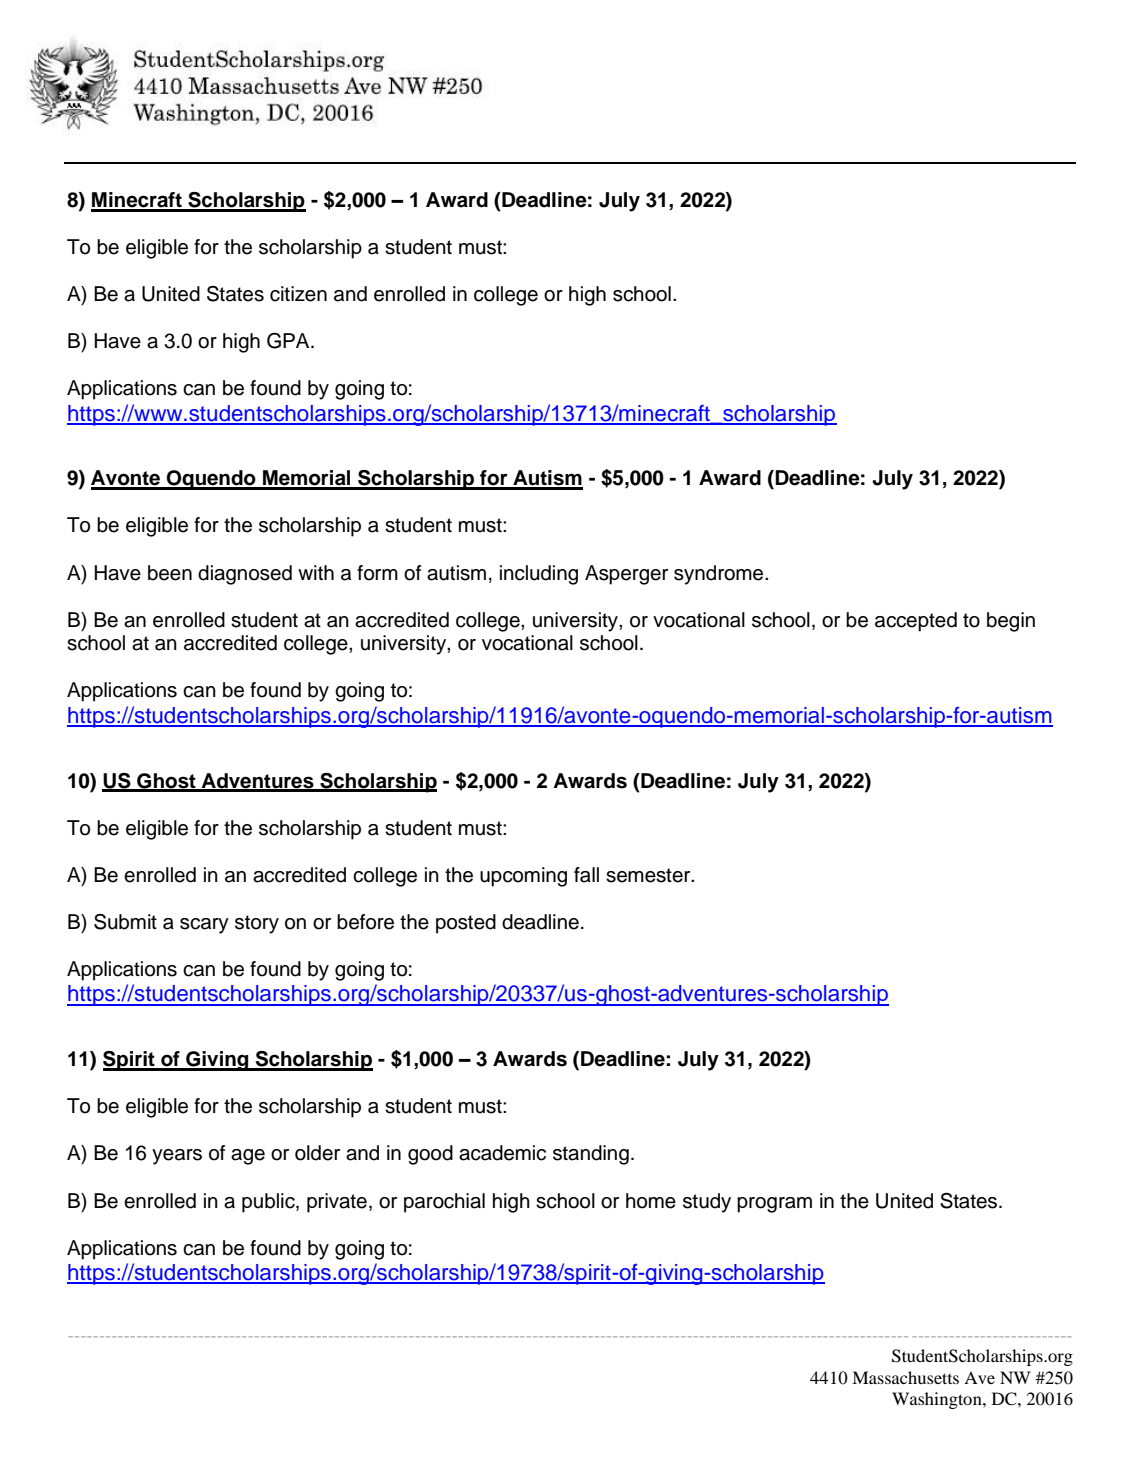 Image resolution: width=1140 pixels, height=1476 pixels. I want to click on syndrome, so click(720, 575).
